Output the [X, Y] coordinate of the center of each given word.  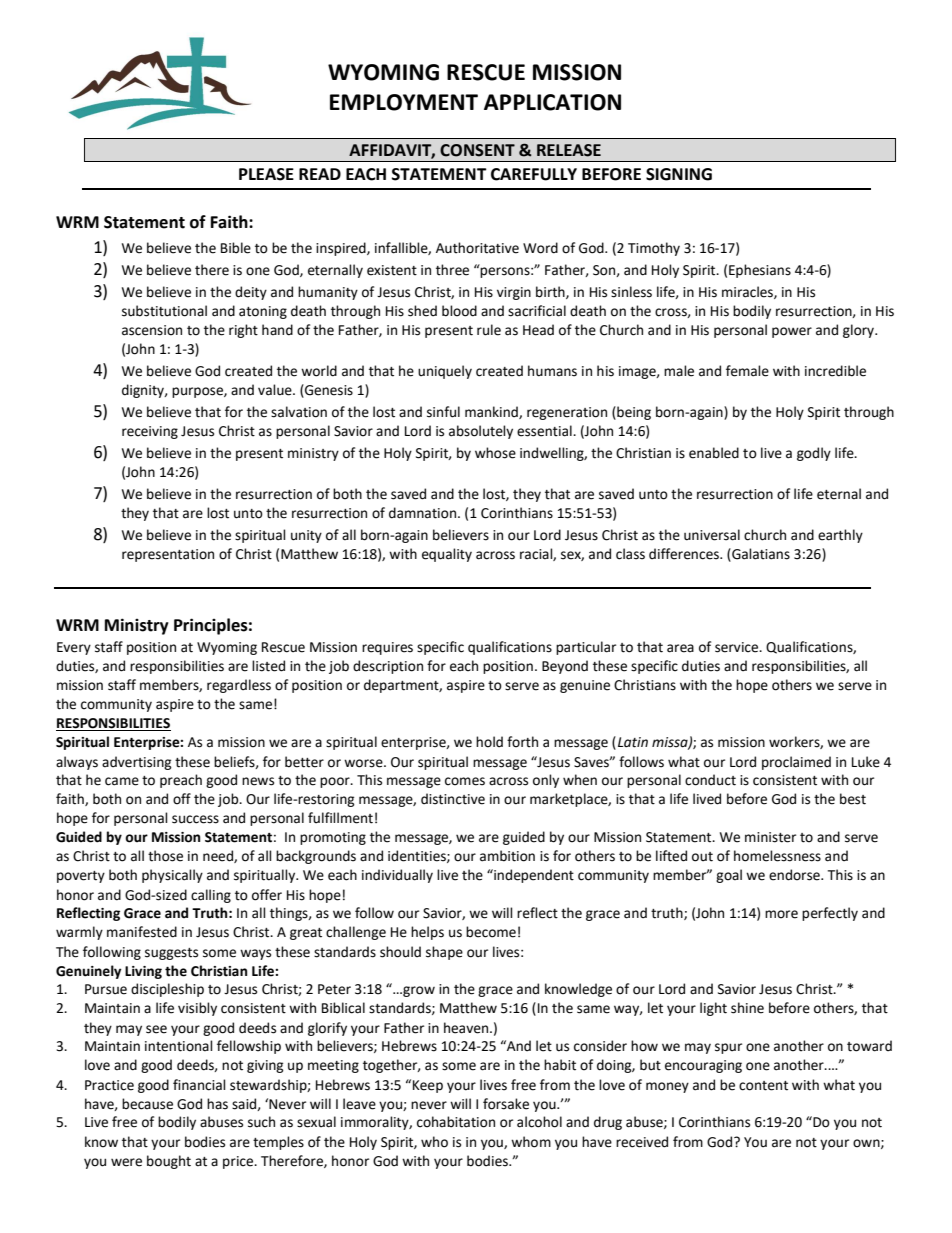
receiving [150, 432]
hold [489, 742]
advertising [137, 763]
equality [447, 555]
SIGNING [679, 174]
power [792, 332]
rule [489, 330]
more [781, 914]
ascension [152, 330]
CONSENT [477, 150]
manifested [142, 932]
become [491, 932]
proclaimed [796, 763]
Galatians [760, 554]
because [147, 1104]
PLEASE [266, 174]
